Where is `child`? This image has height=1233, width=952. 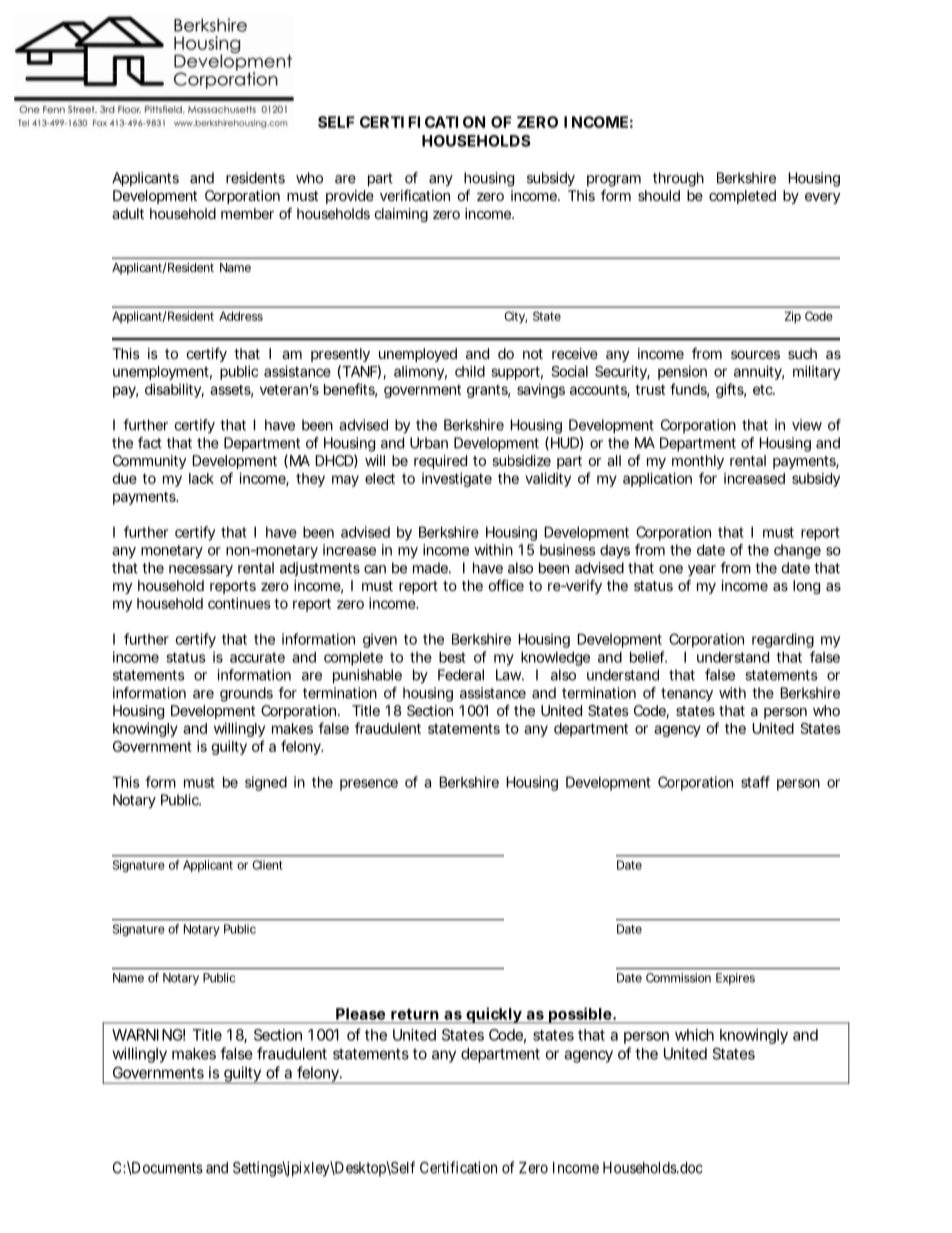 child is located at coordinates (470, 371).
